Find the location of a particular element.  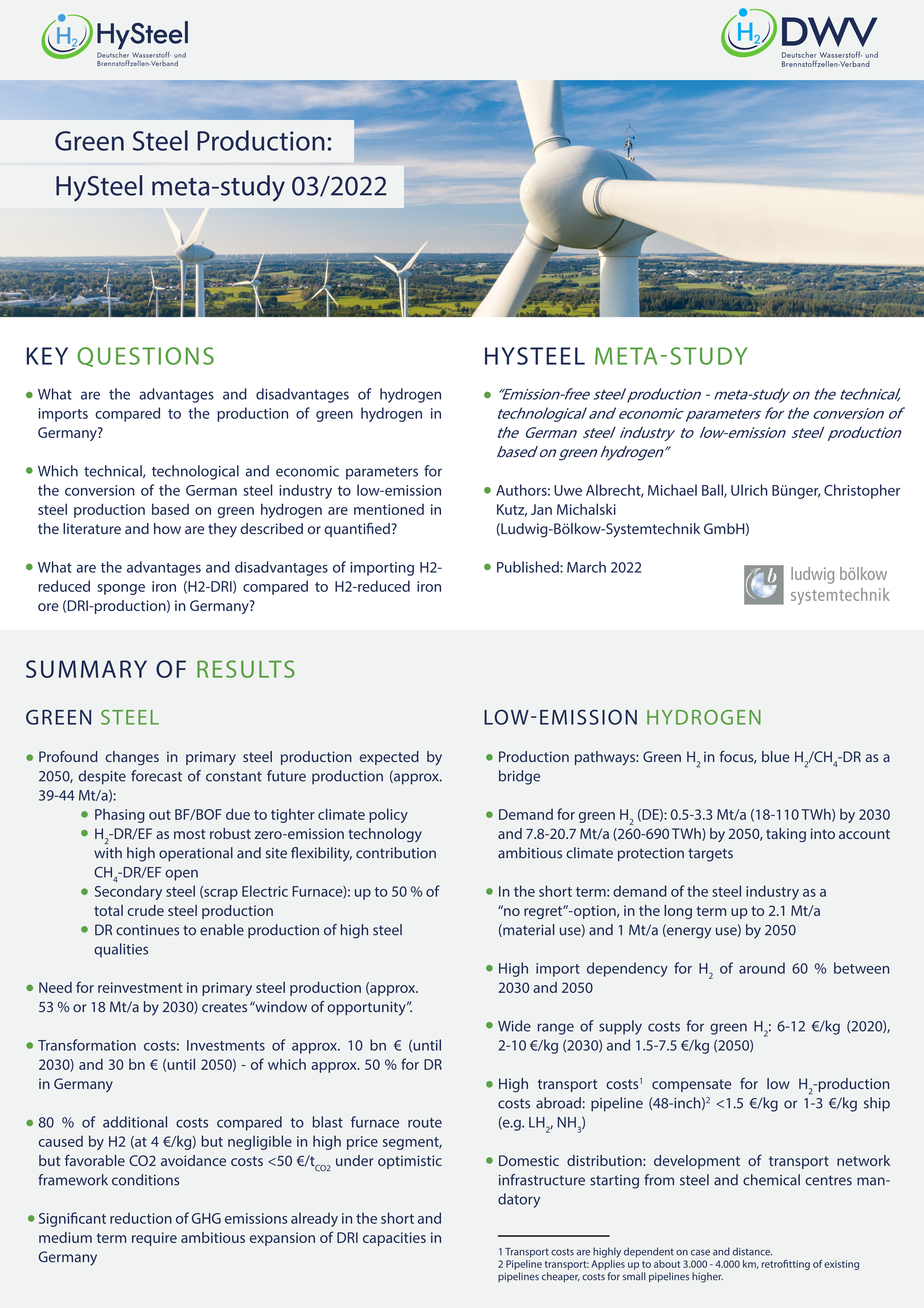

changes is located at coordinates (132, 758).
